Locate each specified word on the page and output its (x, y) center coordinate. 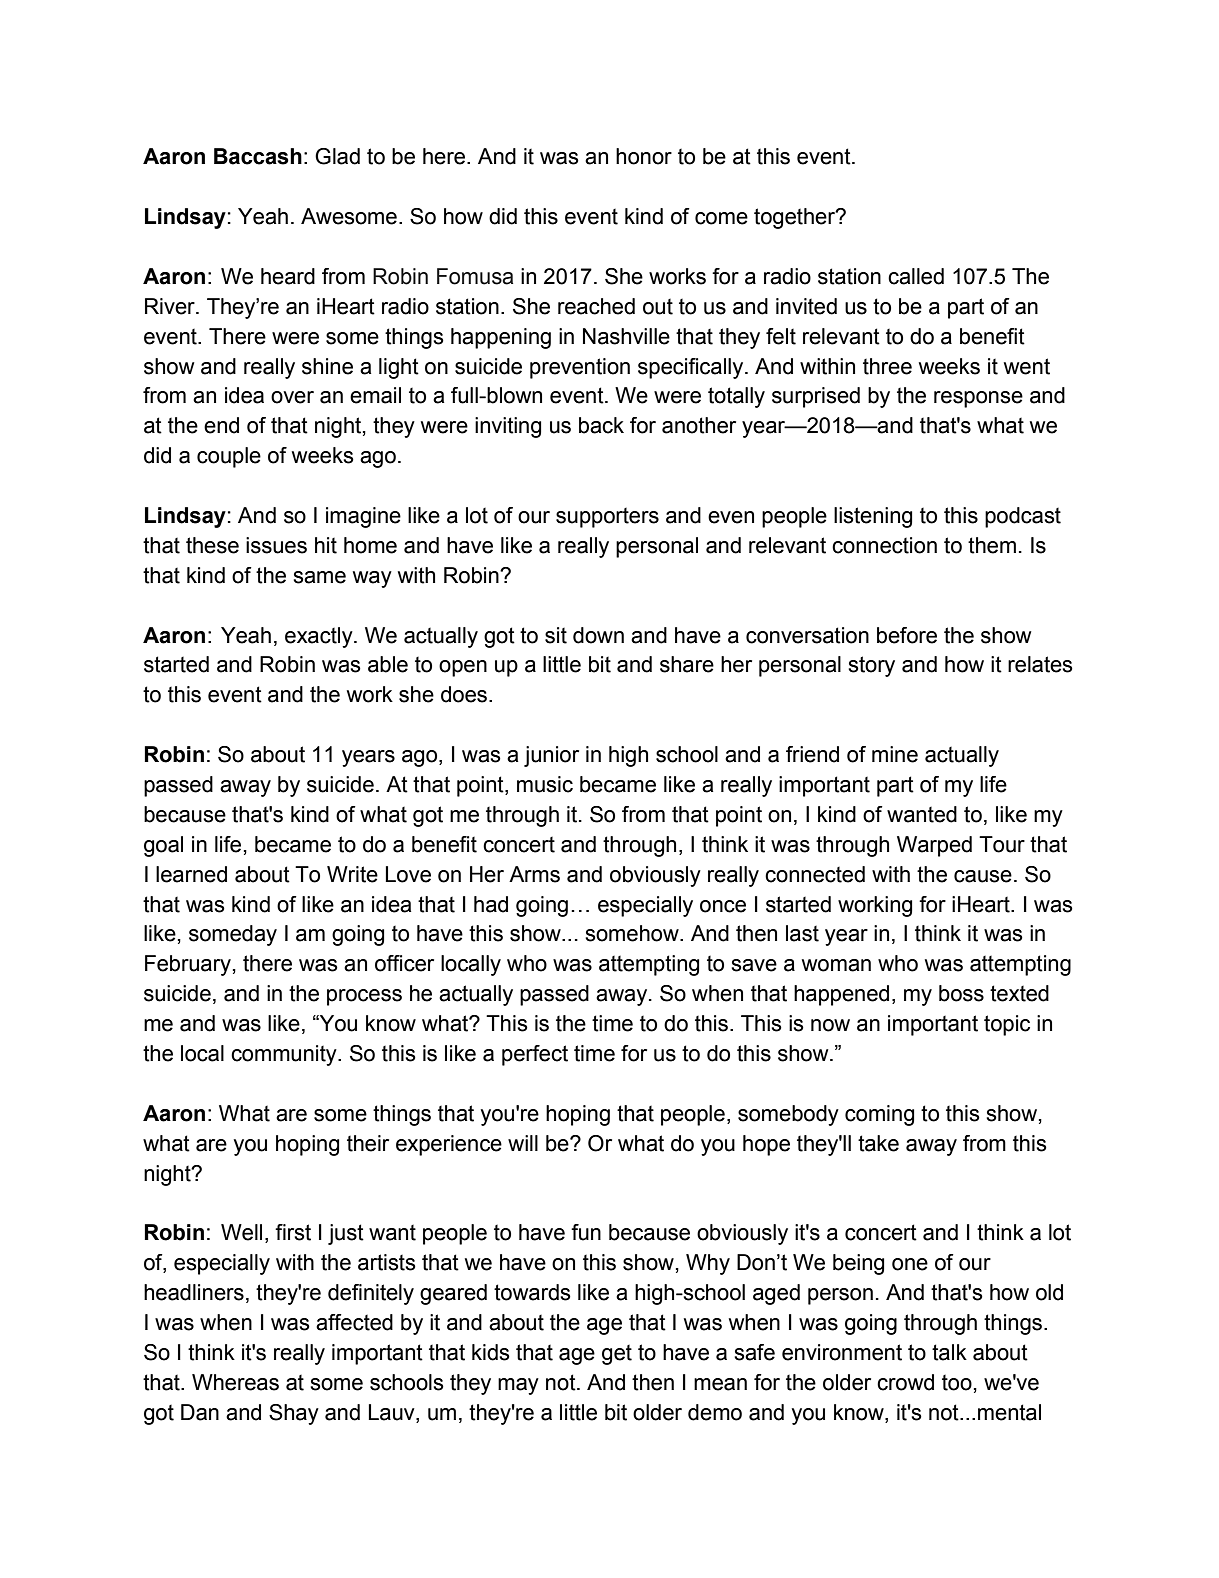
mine (895, 754)
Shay (294, 1414)
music (545, 784)
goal (163, 846)
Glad (337, 156)
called (916, 276)
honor (644, 156)
